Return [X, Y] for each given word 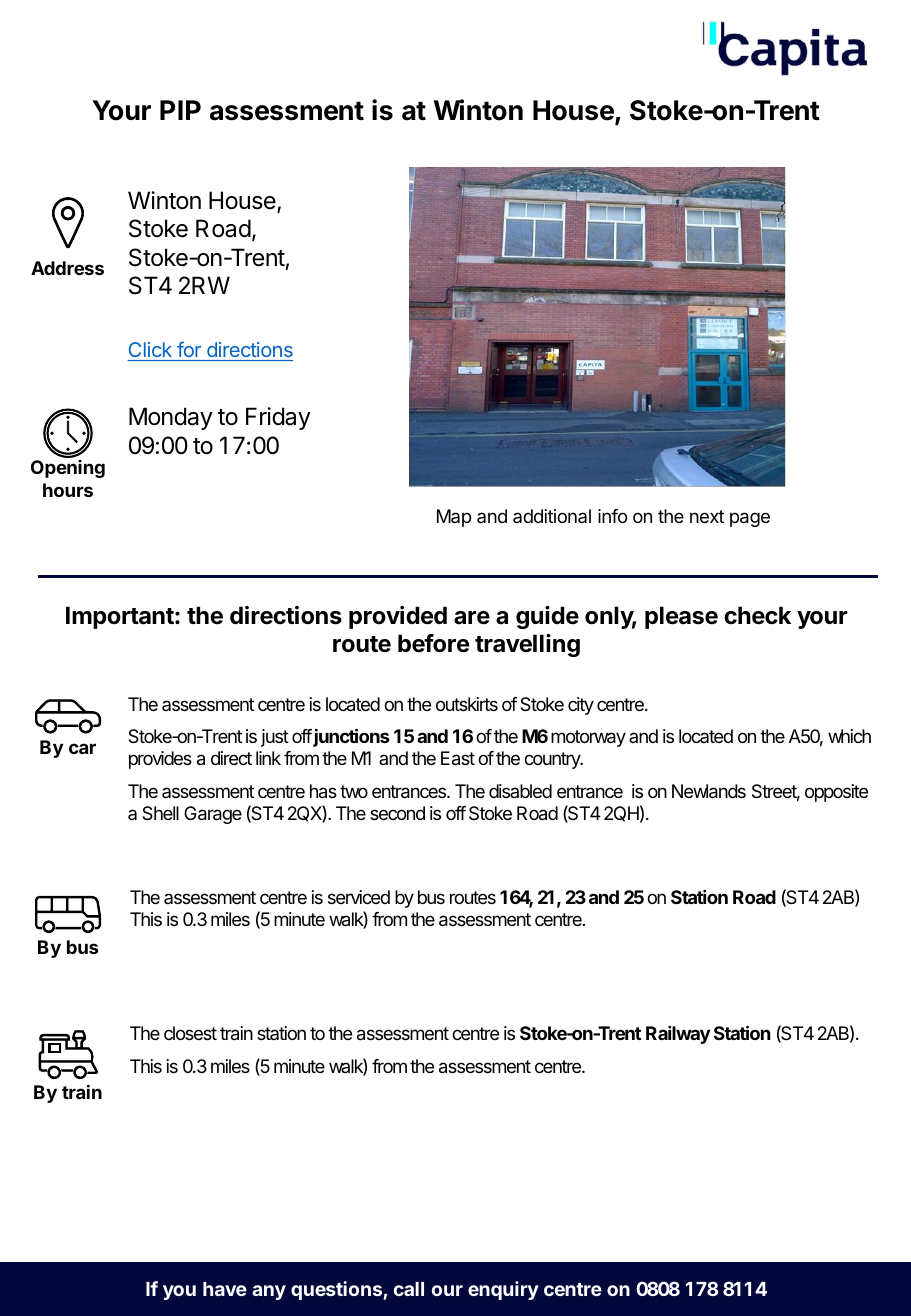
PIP [180, 110]
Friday [278, 418]
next [707, 516]
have [225, 1289]
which [849, 736]
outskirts [467, 704]
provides [160, 760]
